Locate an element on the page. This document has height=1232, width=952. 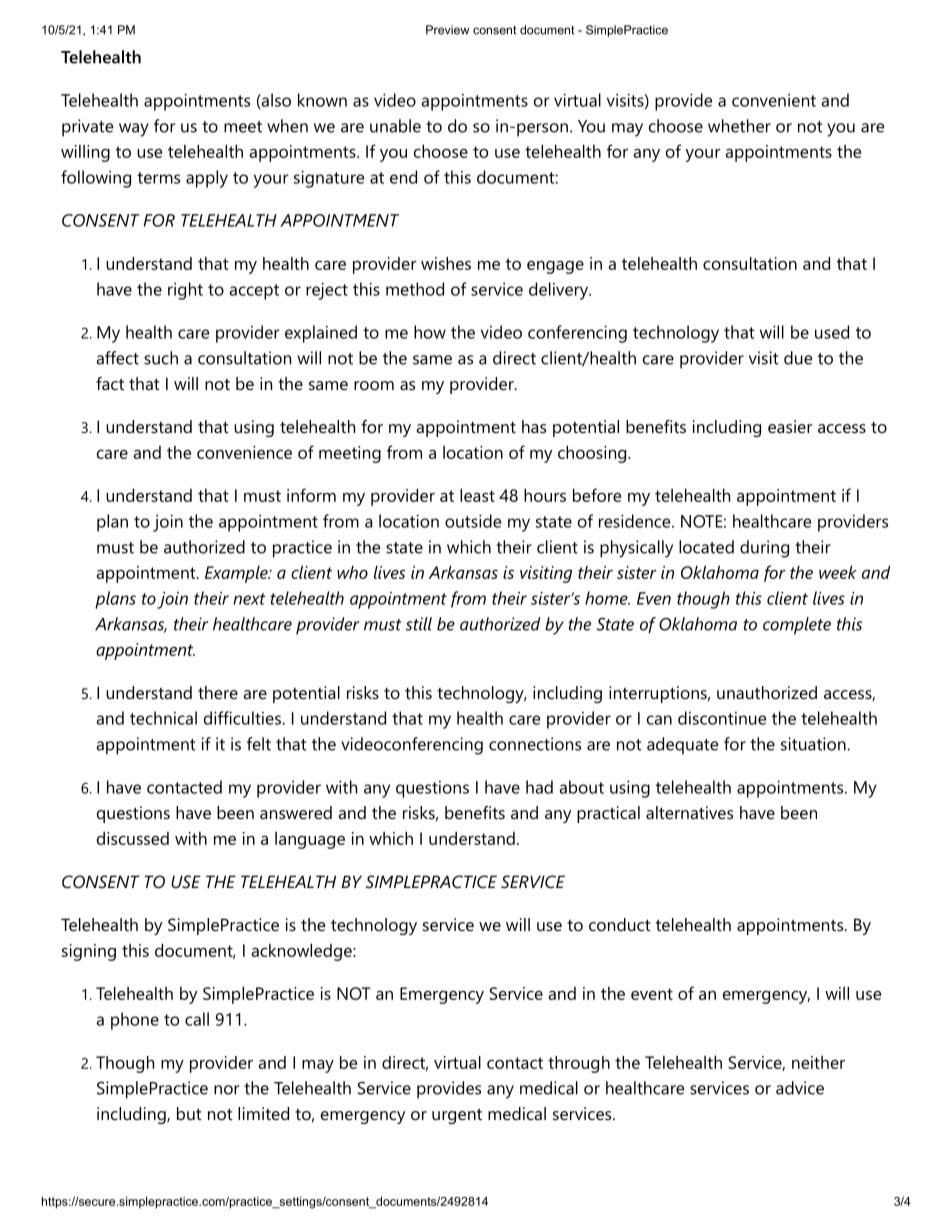
Example is located at coordinates (237, 574).
